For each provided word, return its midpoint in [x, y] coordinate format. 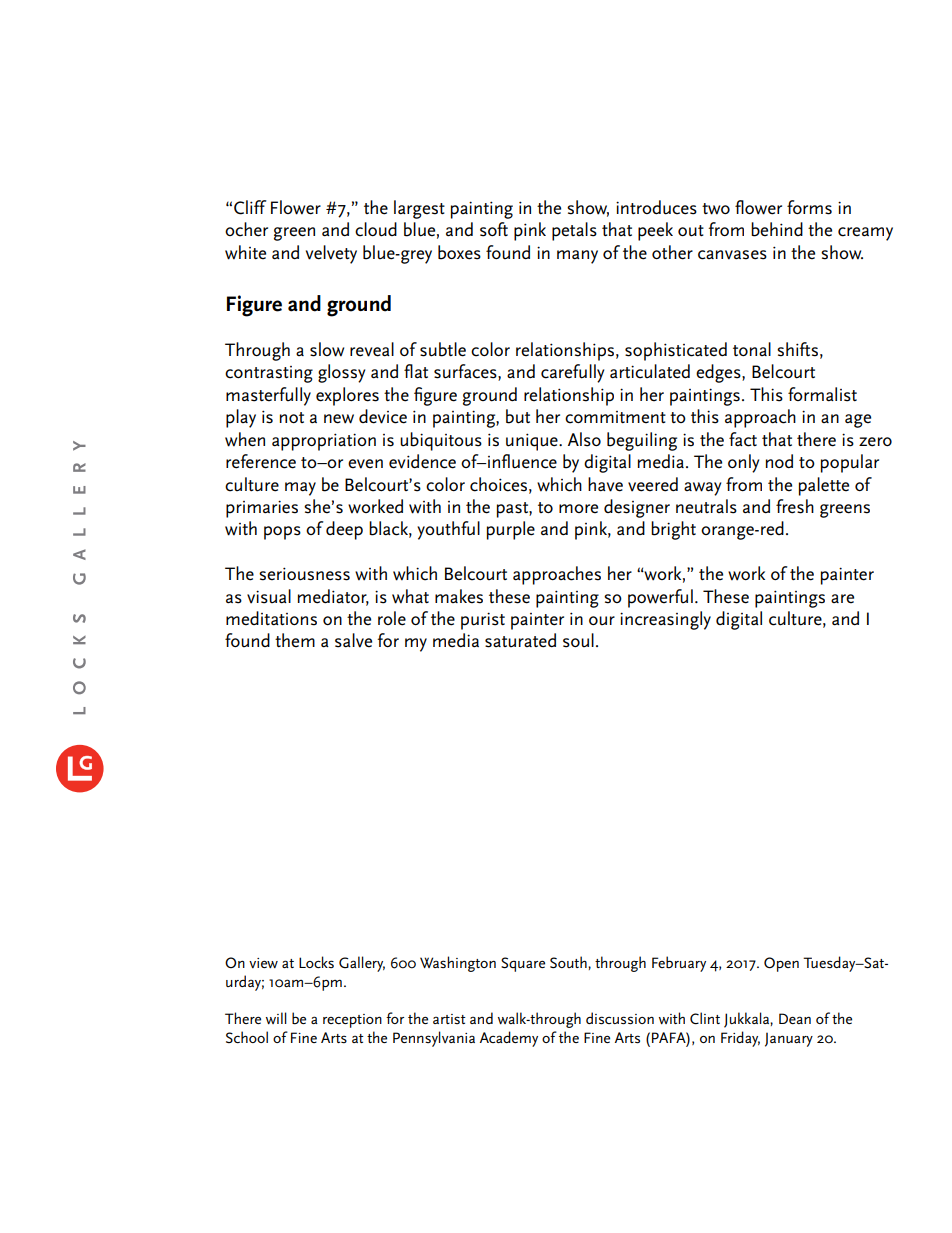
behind [777, 229]
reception [352, 1021]
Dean [795, 1018]
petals [574, 231]
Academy [509, 1039]
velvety [331, 254]
